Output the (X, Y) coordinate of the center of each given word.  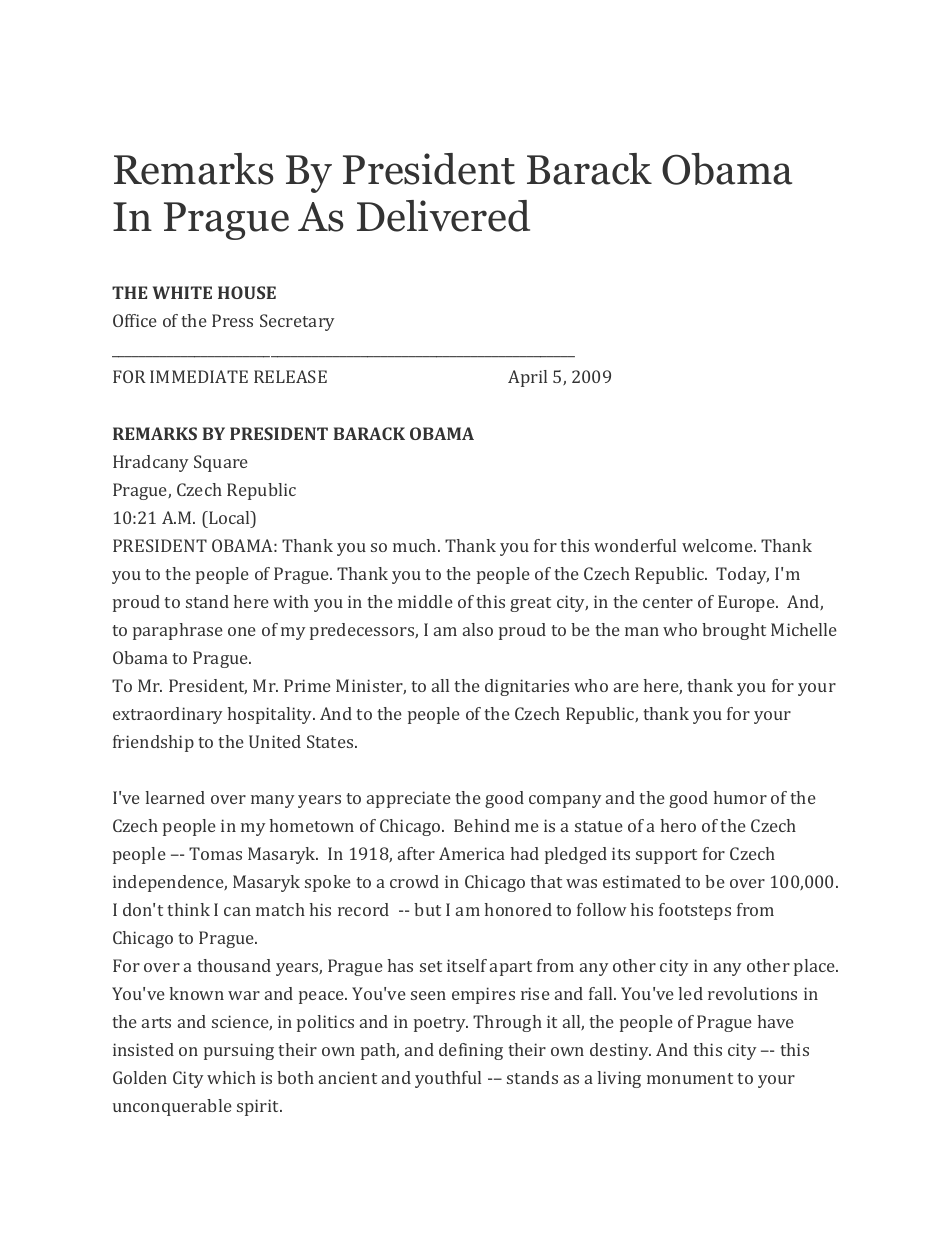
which (231, 1077)
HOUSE (247, 292)
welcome (718, 545)
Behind (482, 825)
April (527, 378)
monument (690, 1078)
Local (229, 517)
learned (175, 797)
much (416, 545)
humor (740, 797)
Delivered (443, 216)
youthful (448, 1079)
